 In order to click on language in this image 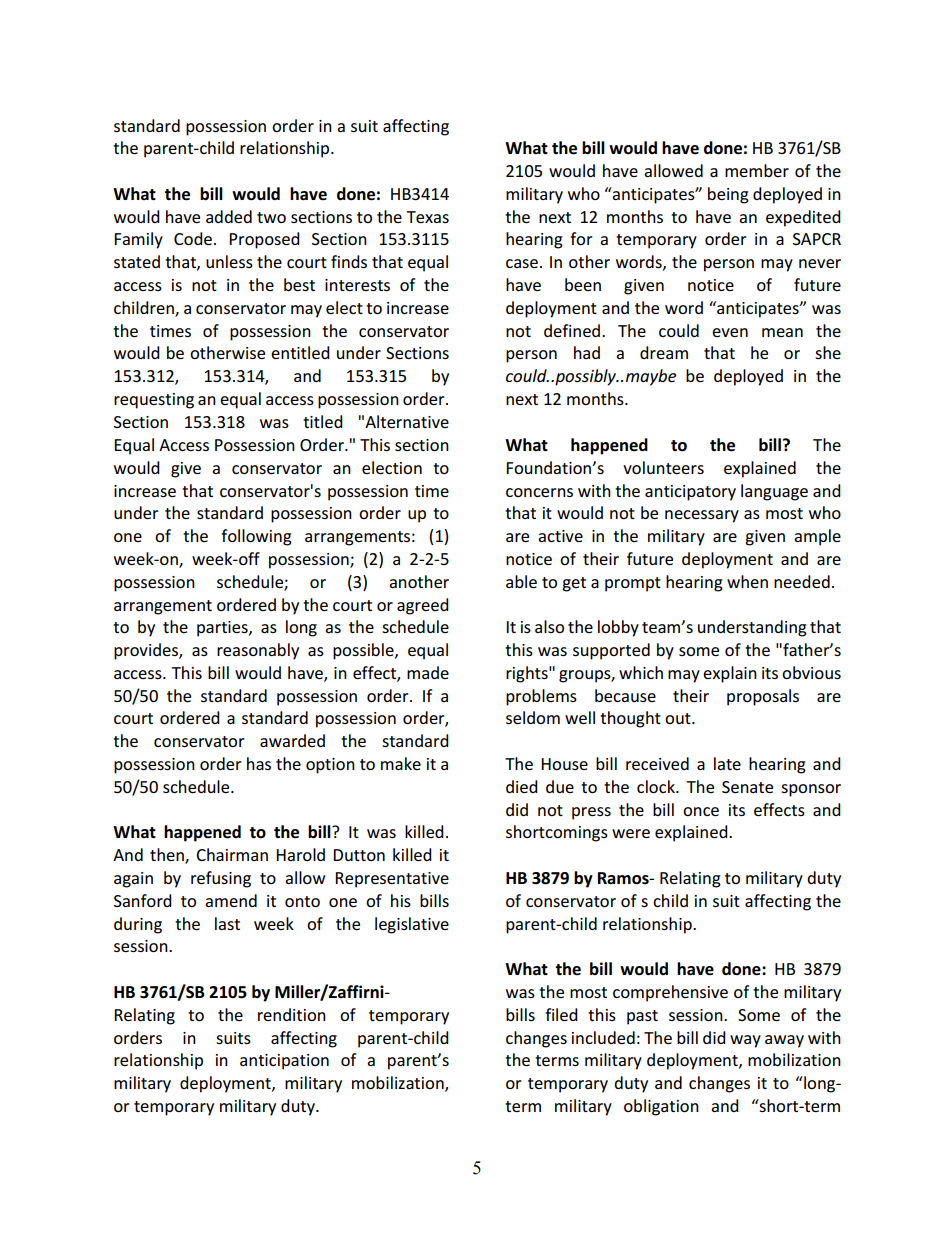, I will do `click(774, 492)`.
